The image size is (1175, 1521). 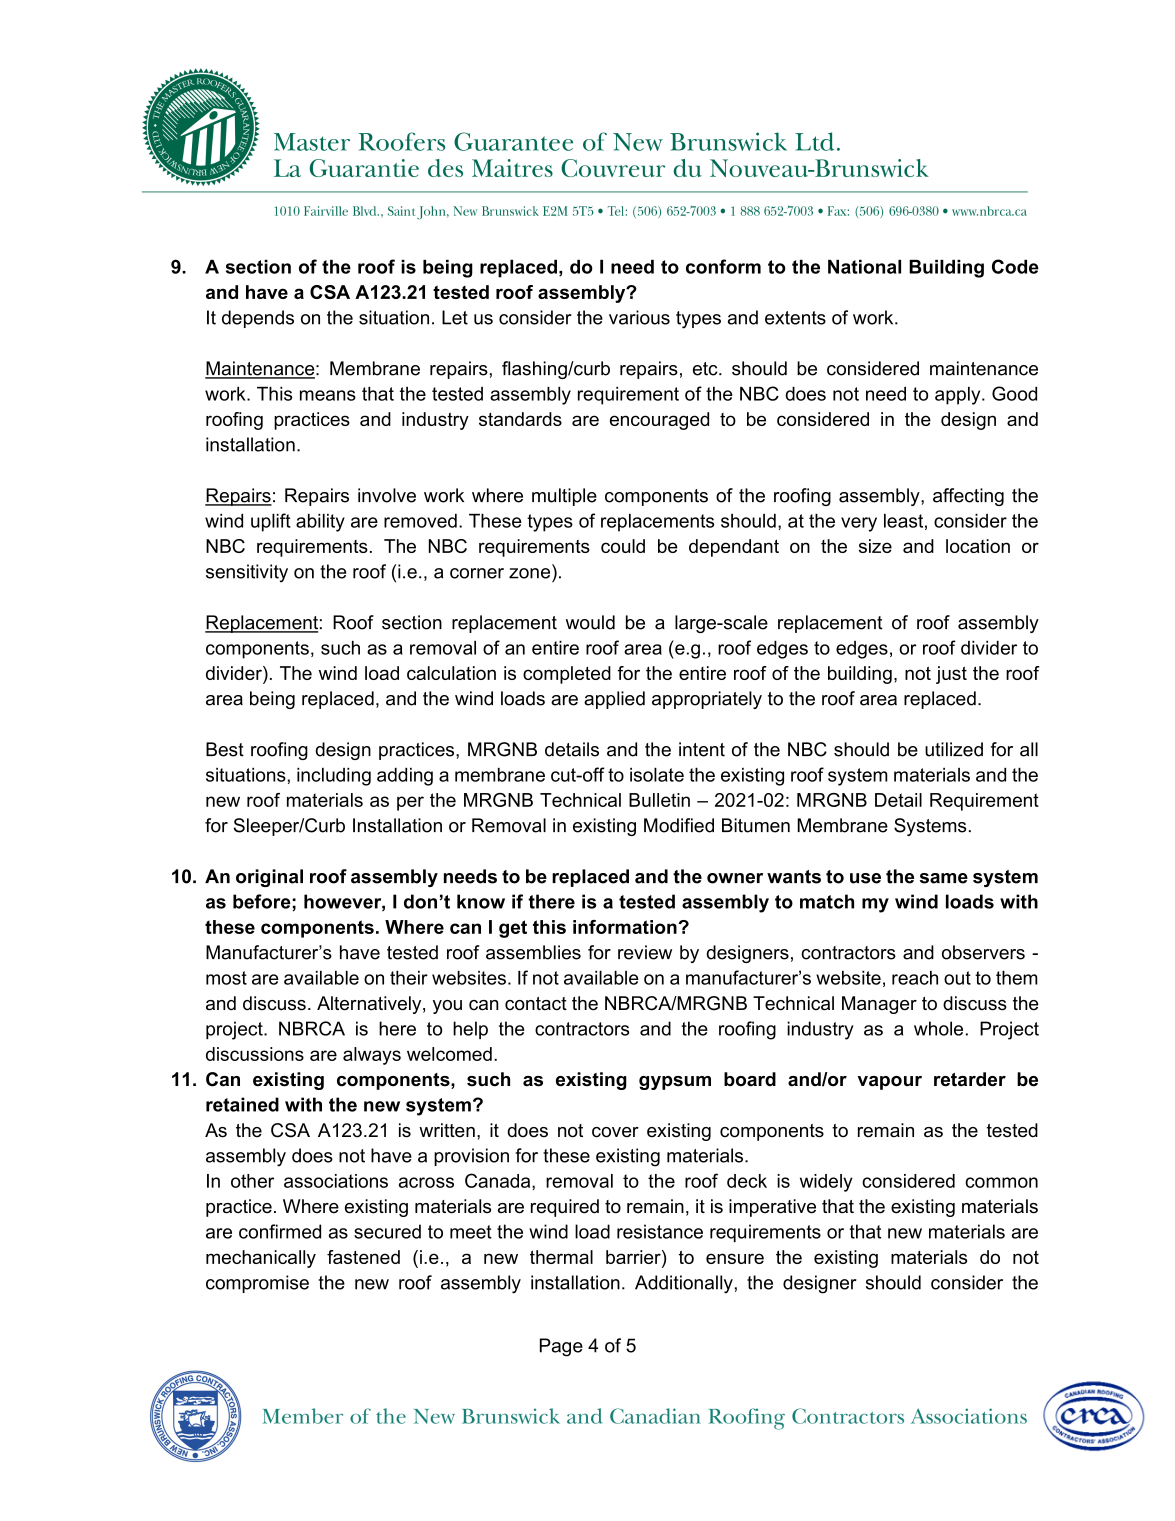 What do you see at coordinates (675, 1083) in the image?
I see `gypsum` at bounding box center [675, 1083].
